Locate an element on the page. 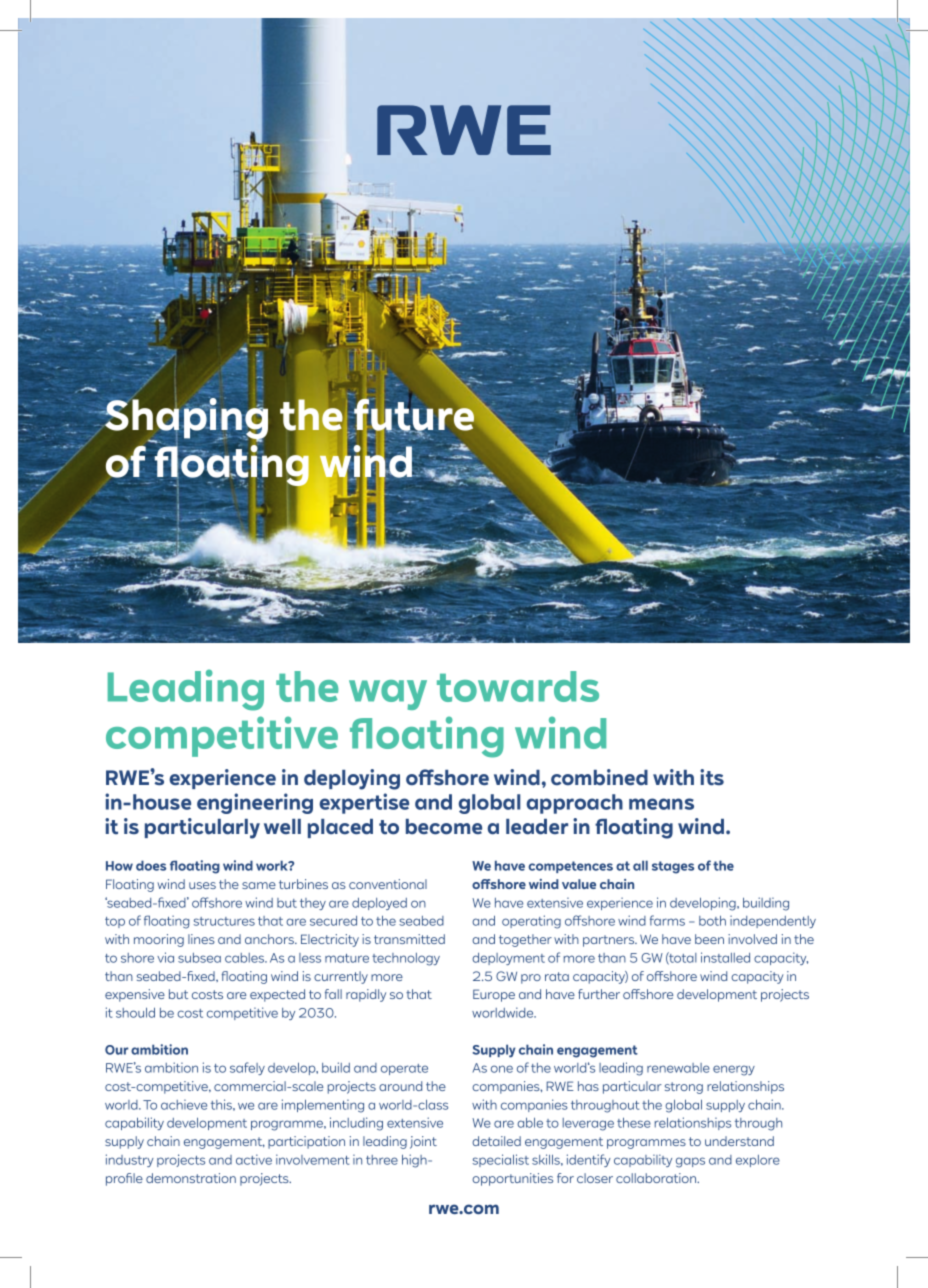 The image size is (928, 1288). become is located at coordinates (444, 827).
